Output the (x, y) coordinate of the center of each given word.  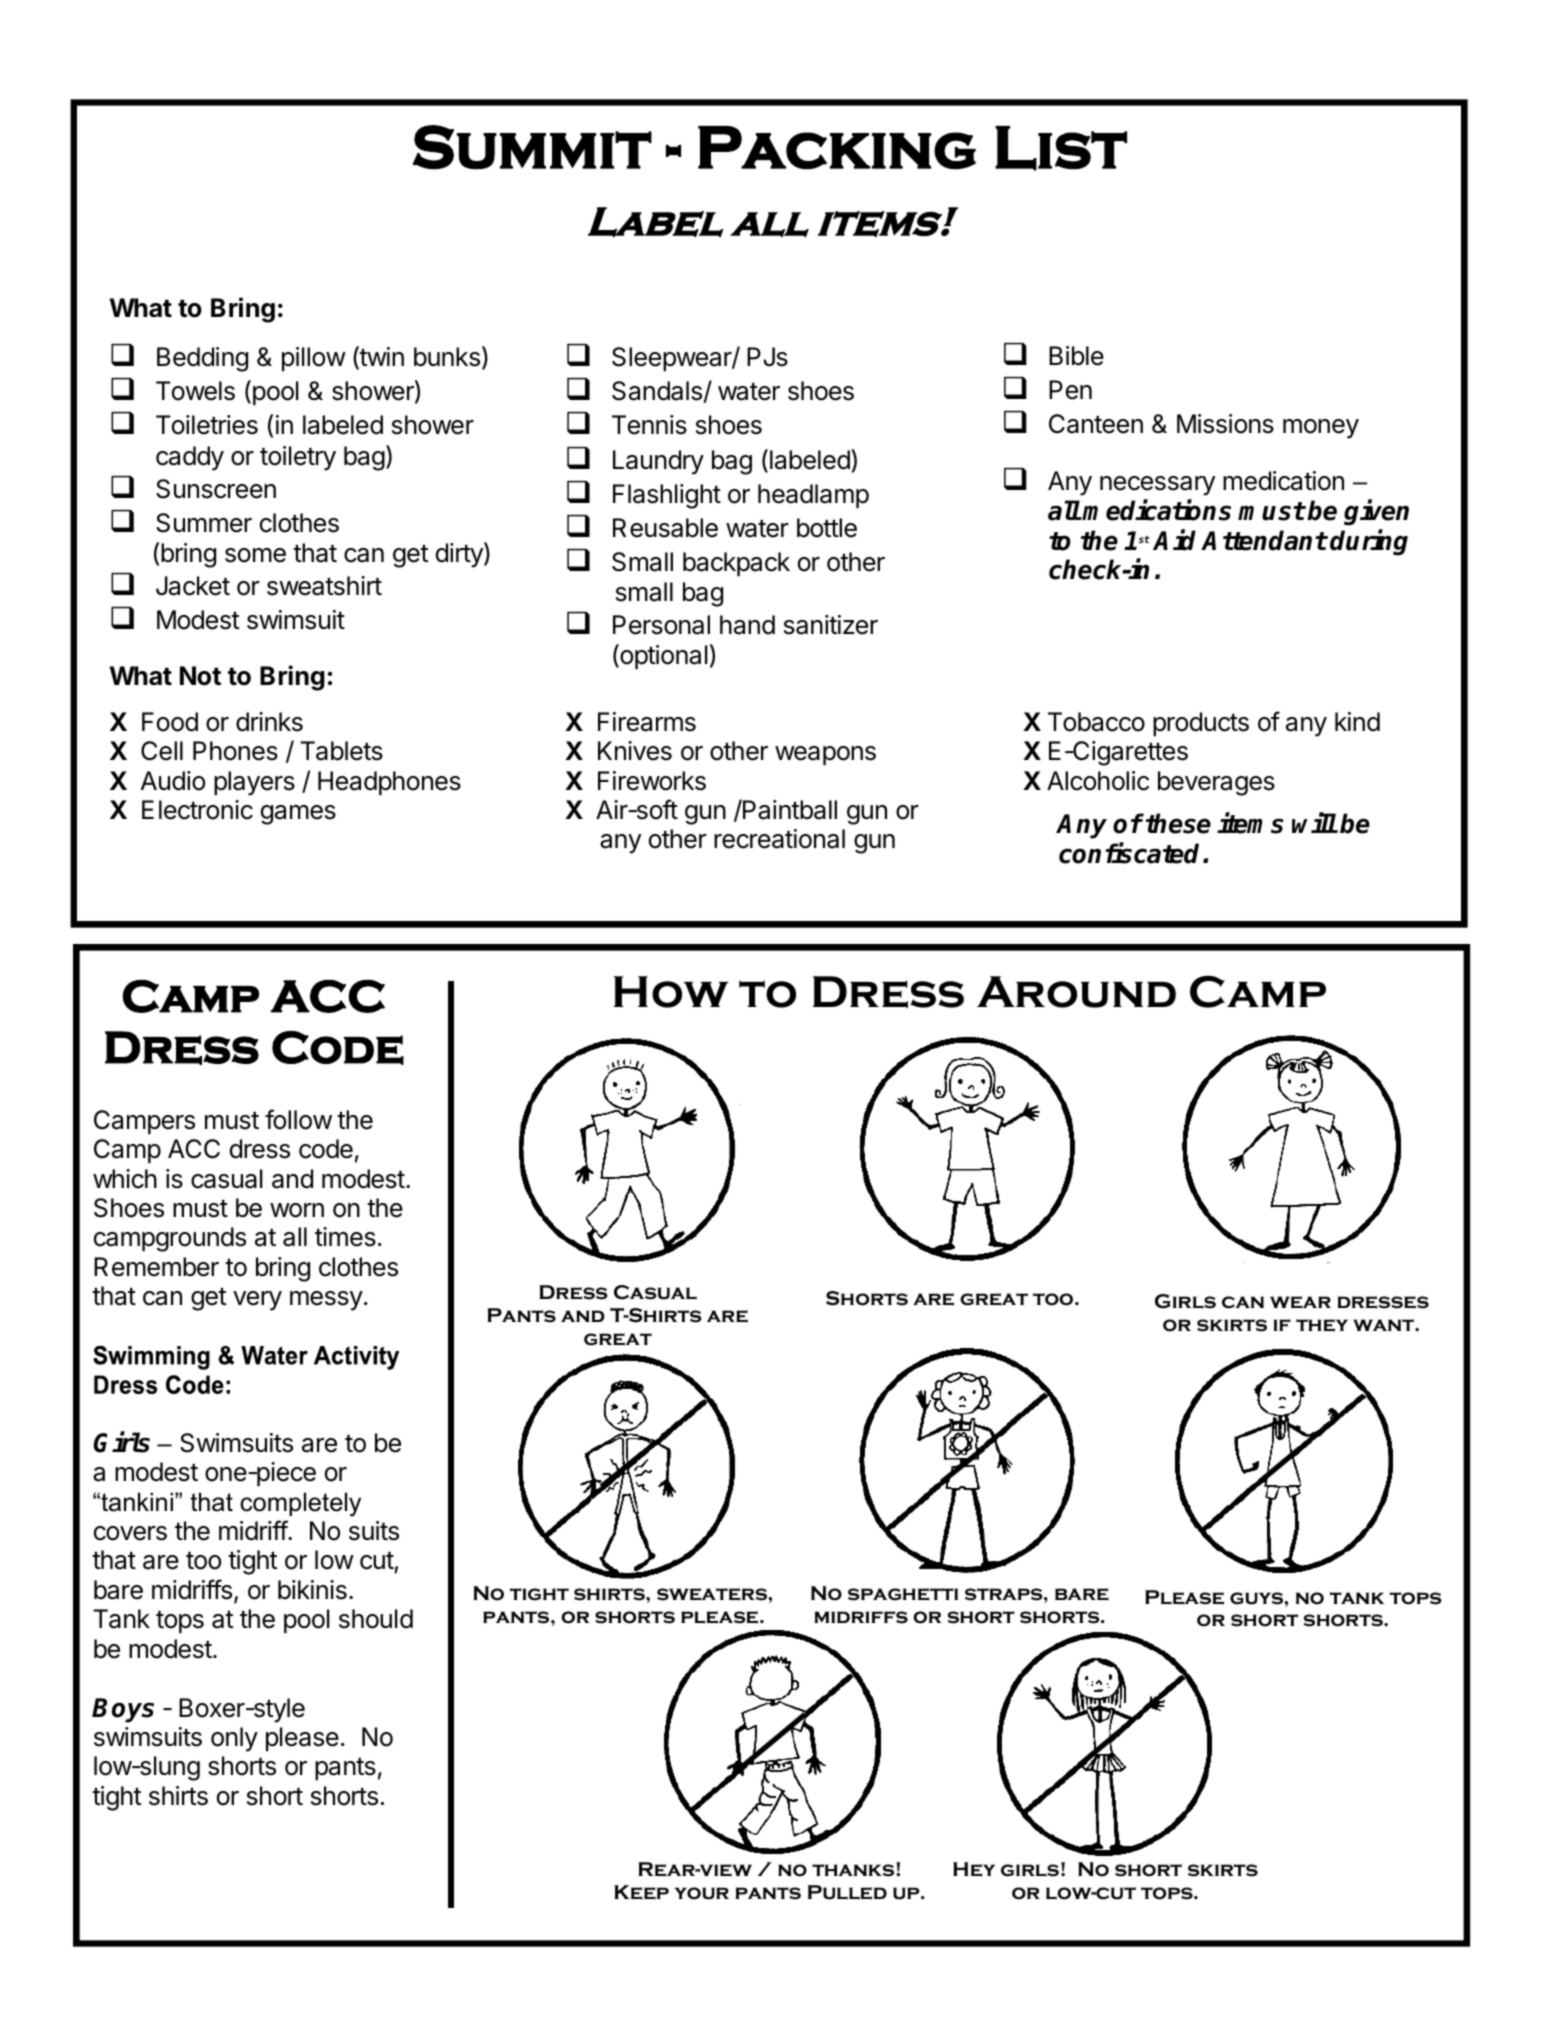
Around (1076, 992)
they (1322, 1325)
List (1061, 148)
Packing (837, 148)
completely (300, 1504)
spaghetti (903, 1594)
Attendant (1264, 540)
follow (298, 1119)
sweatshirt (324, 586)
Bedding (202, 359)
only (234, 1739)
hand (747, 625)
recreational (779, 839)
